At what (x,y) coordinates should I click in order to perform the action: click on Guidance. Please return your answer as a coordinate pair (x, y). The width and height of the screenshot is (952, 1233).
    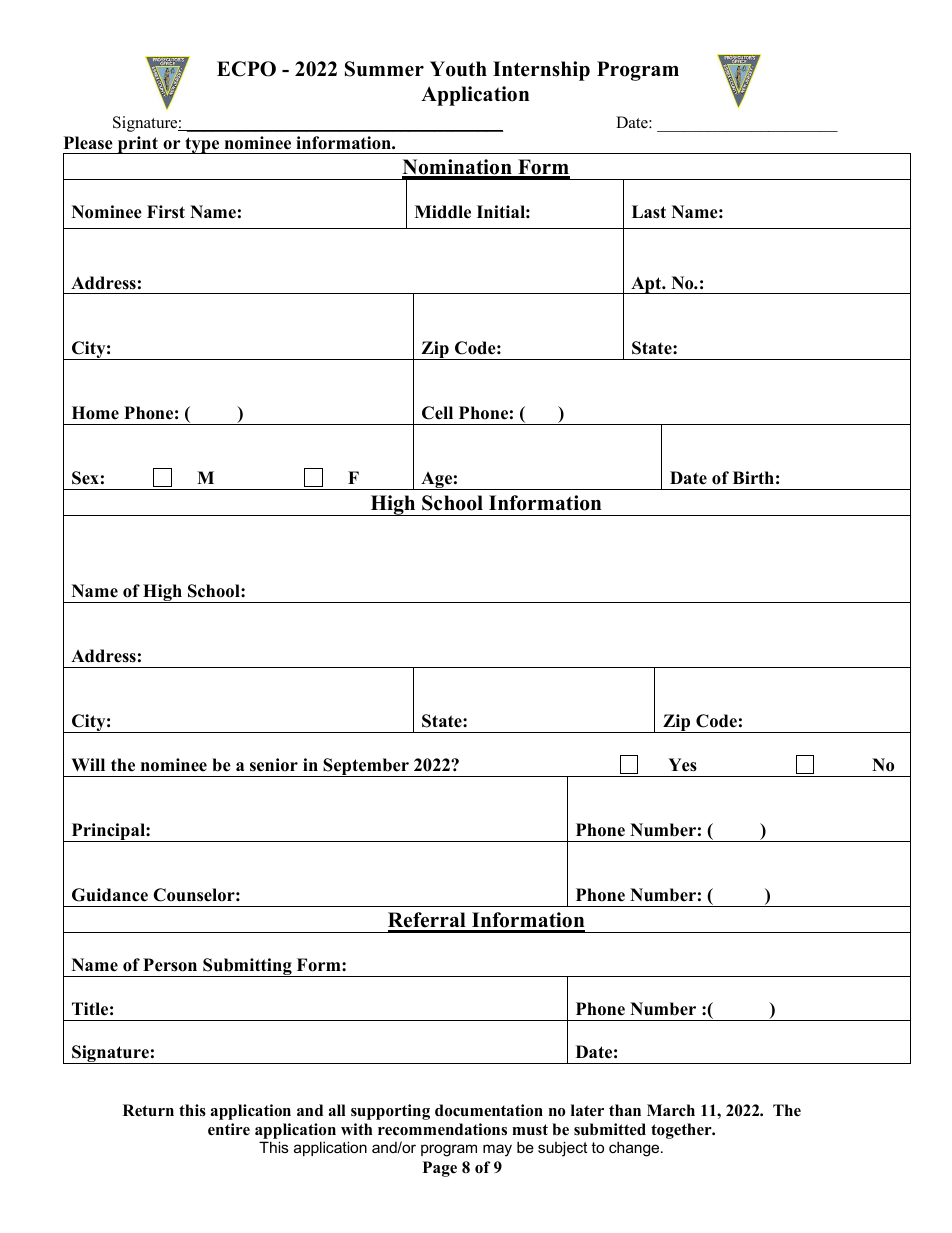
    Looking at the image, I should click on (110, 895).
